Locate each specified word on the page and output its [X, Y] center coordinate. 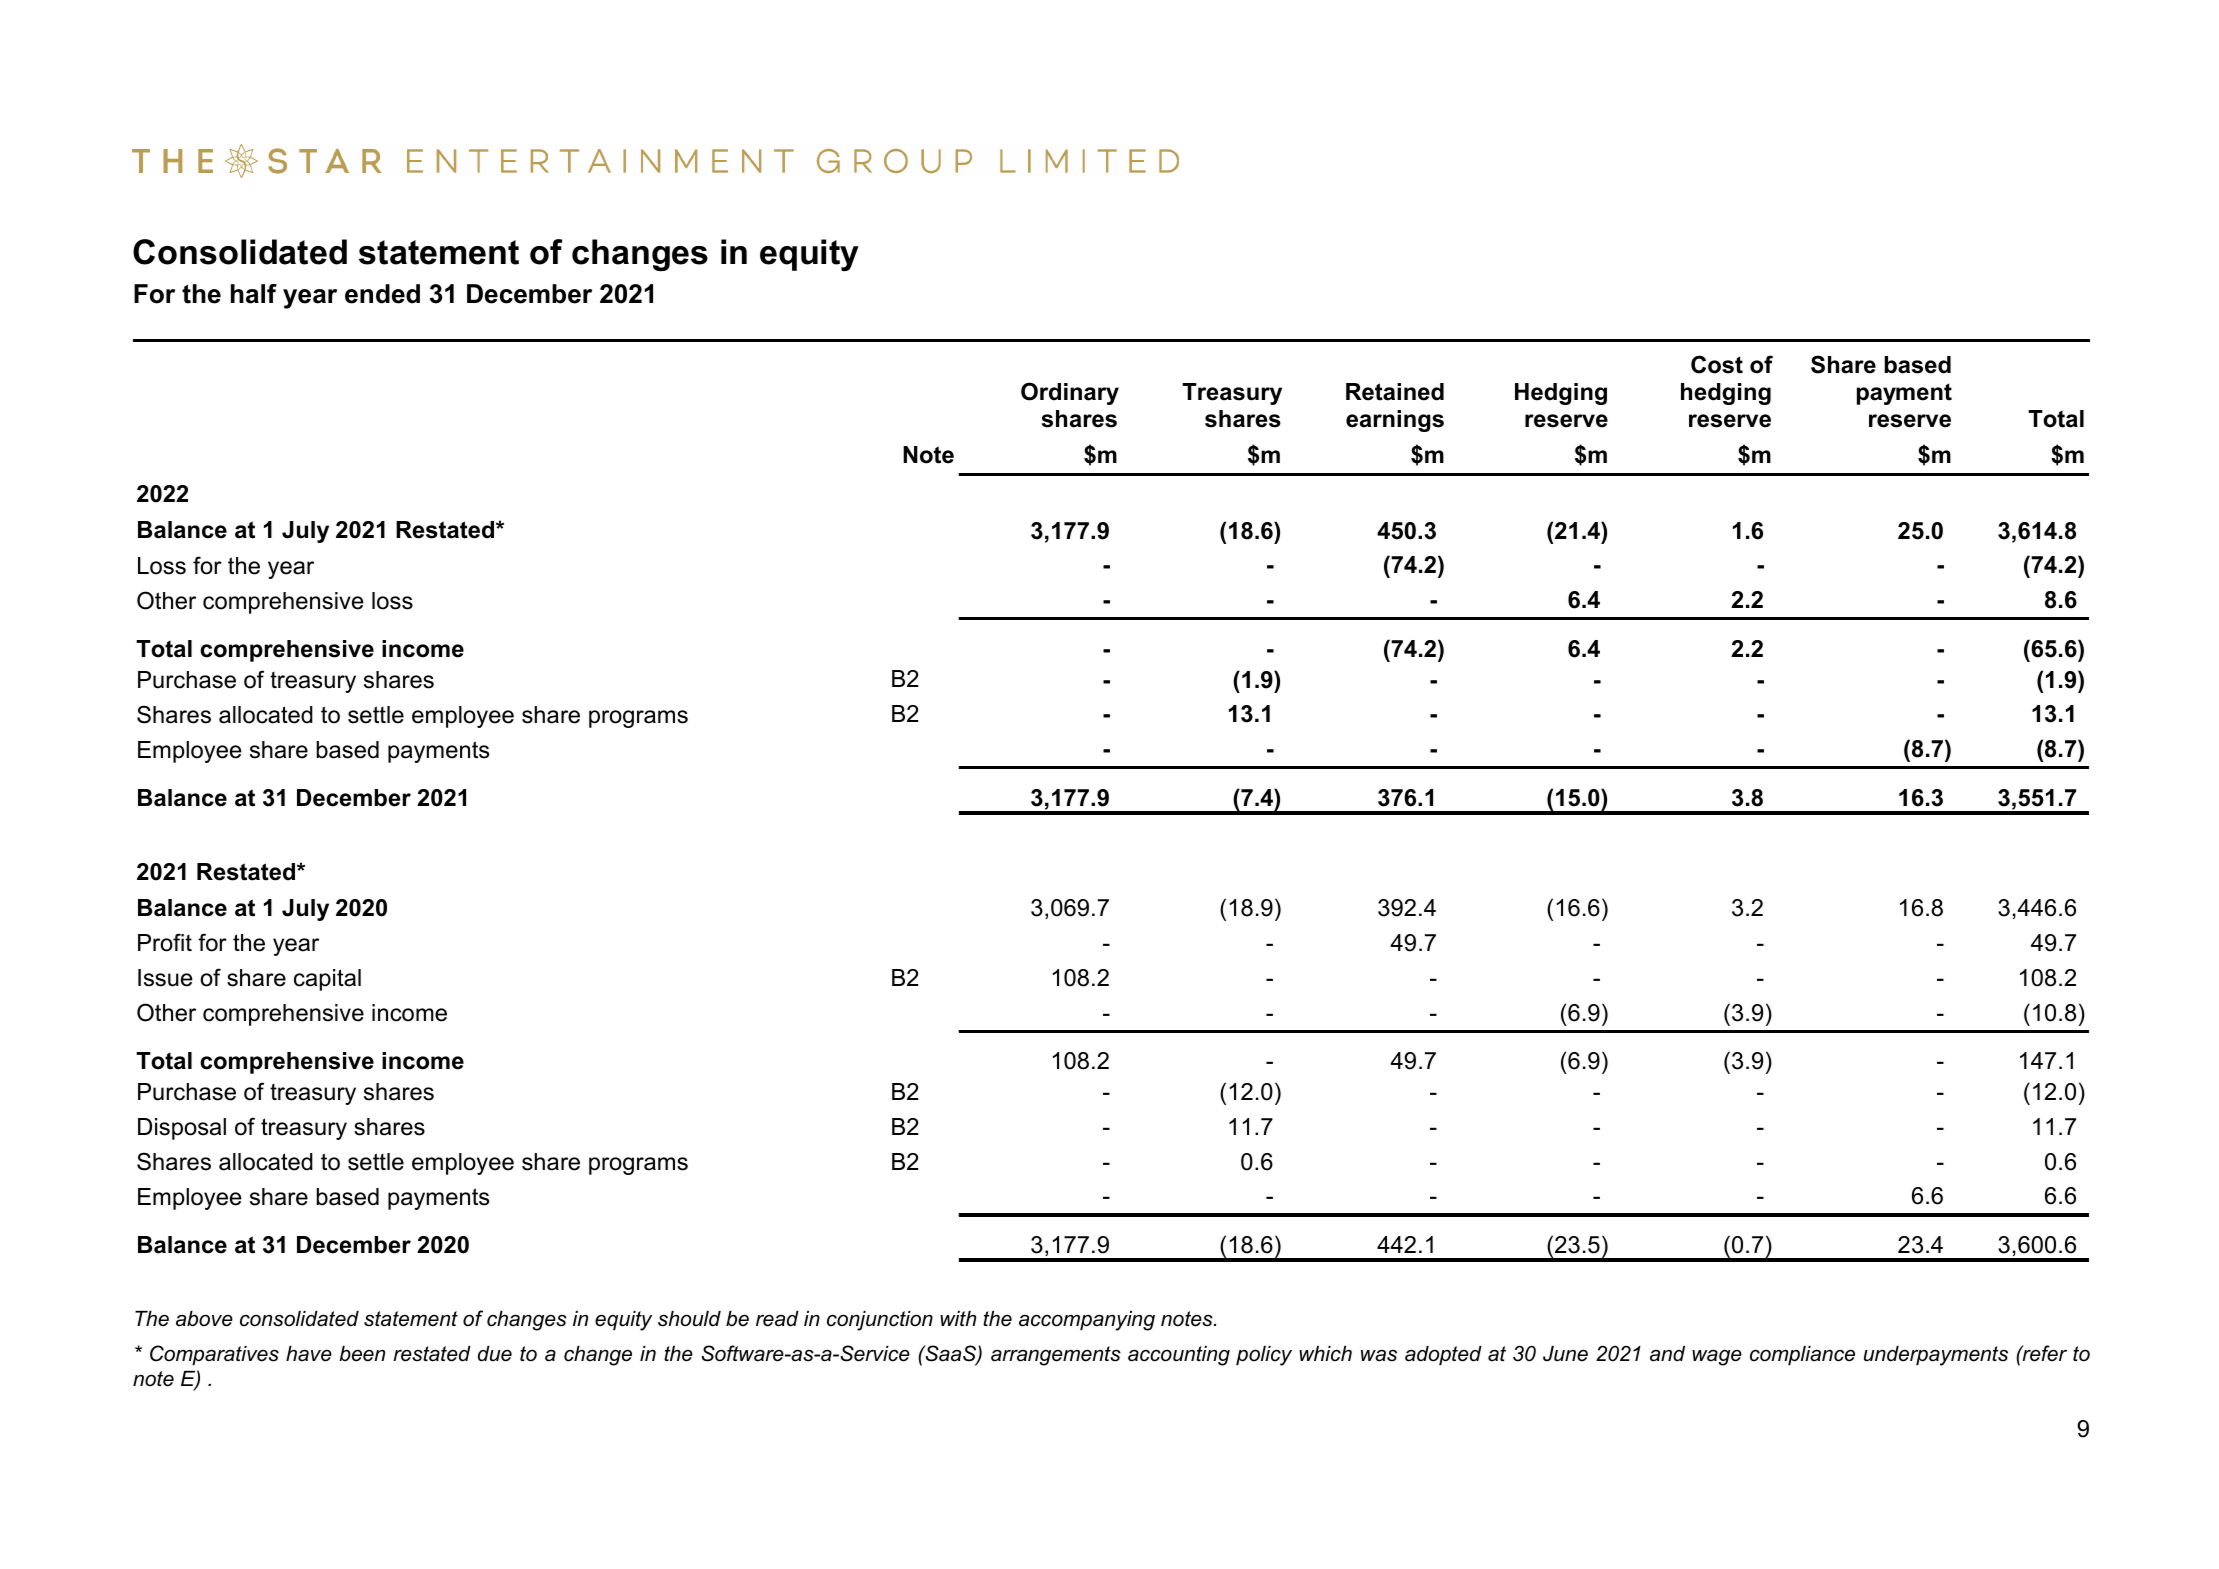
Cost [1717, 364]
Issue [165, 978]
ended [382, 294]
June [1565, 1354]
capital [327, 980]
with [958, 1318]
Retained [1395, 392]
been [362, 1354]
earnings [1395, 421]
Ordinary [1070, 393]
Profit [165, 942]
